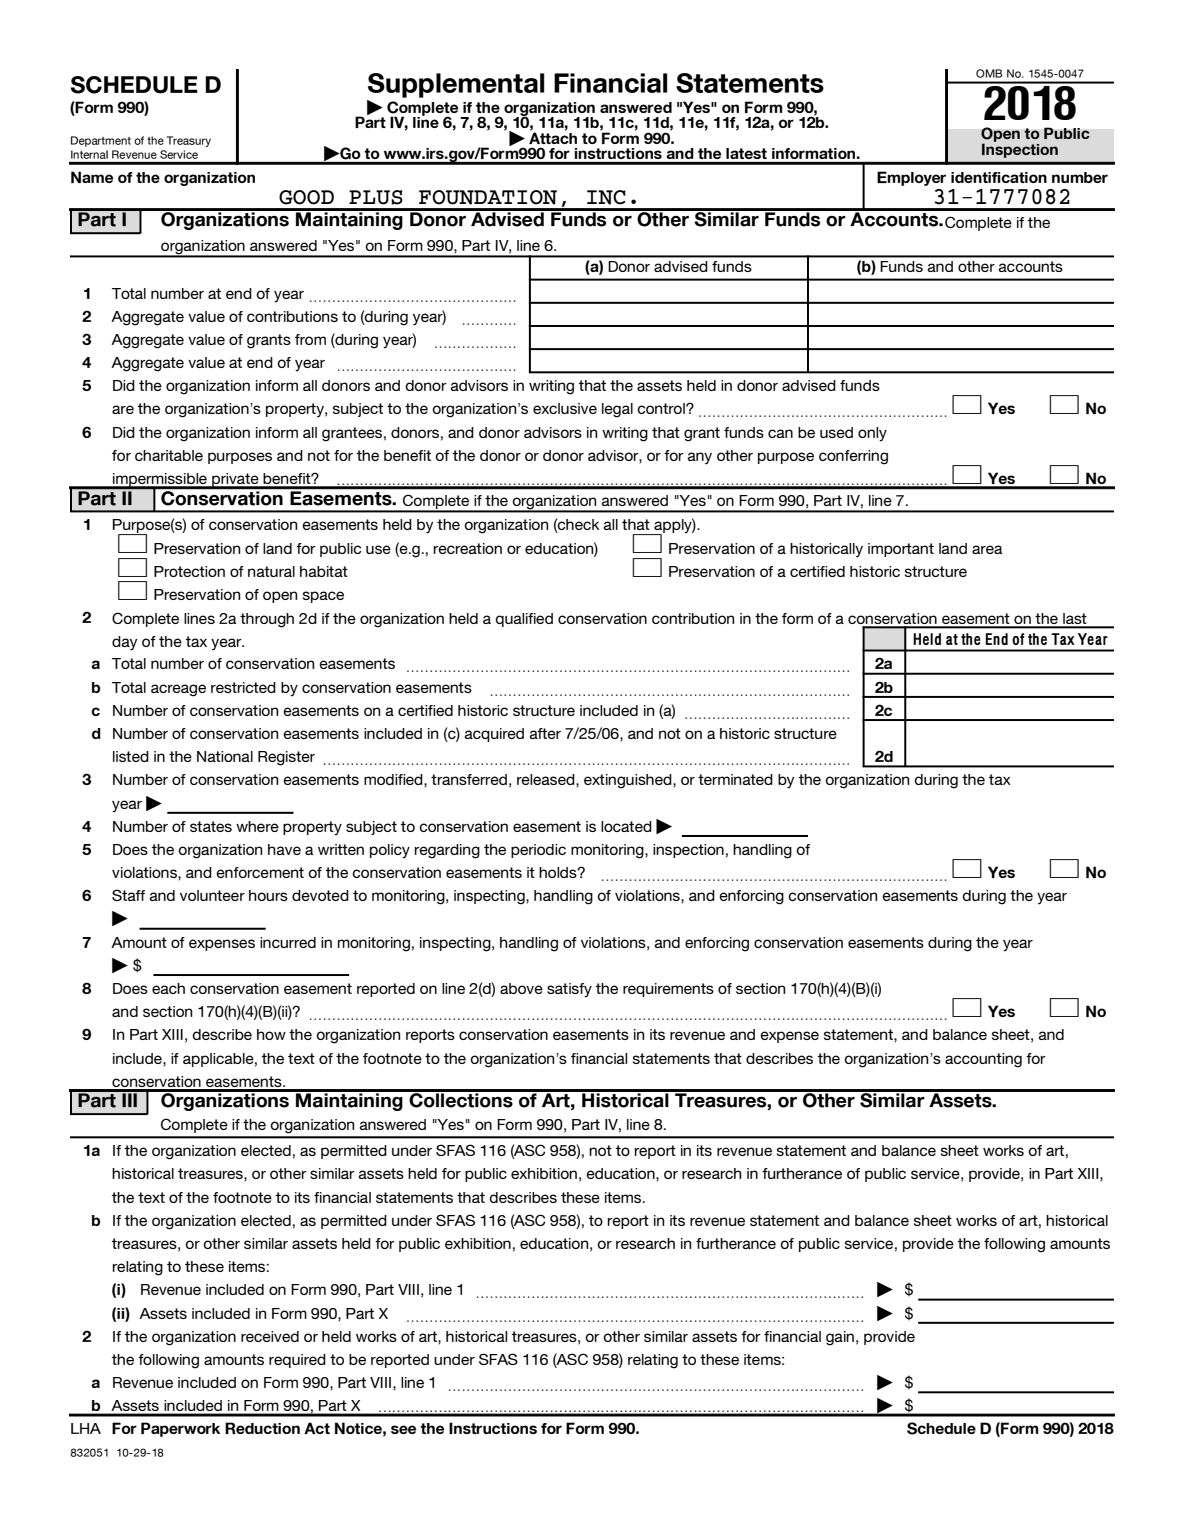 The image size is (1182, 1530). What do you see at coordinates (180, 1429) in the screenshot?
I see `Paperwork` at bounding box center [180, 1429].
